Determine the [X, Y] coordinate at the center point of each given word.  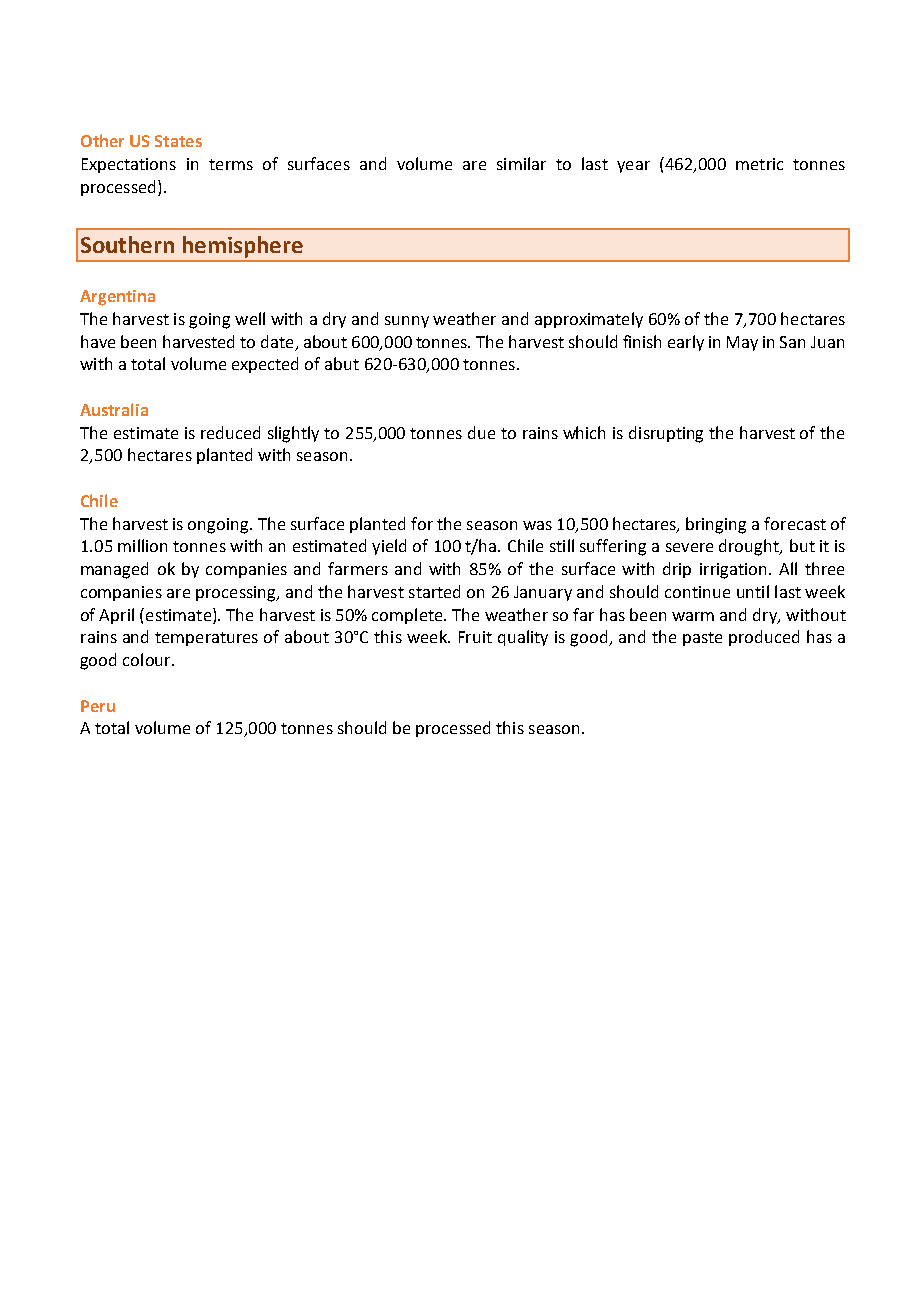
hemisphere [243, 247]
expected [265, 365]
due [481, 432]
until [753, 591]
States [178, 141]
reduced [230, 432]
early [686, 343]
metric [759, 164]
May [742, 343]
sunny [407, 322]
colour [148, 659]
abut [342, 363]
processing [237, 594]
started [434, 591]
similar [521, 163]
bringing [716, 525]
